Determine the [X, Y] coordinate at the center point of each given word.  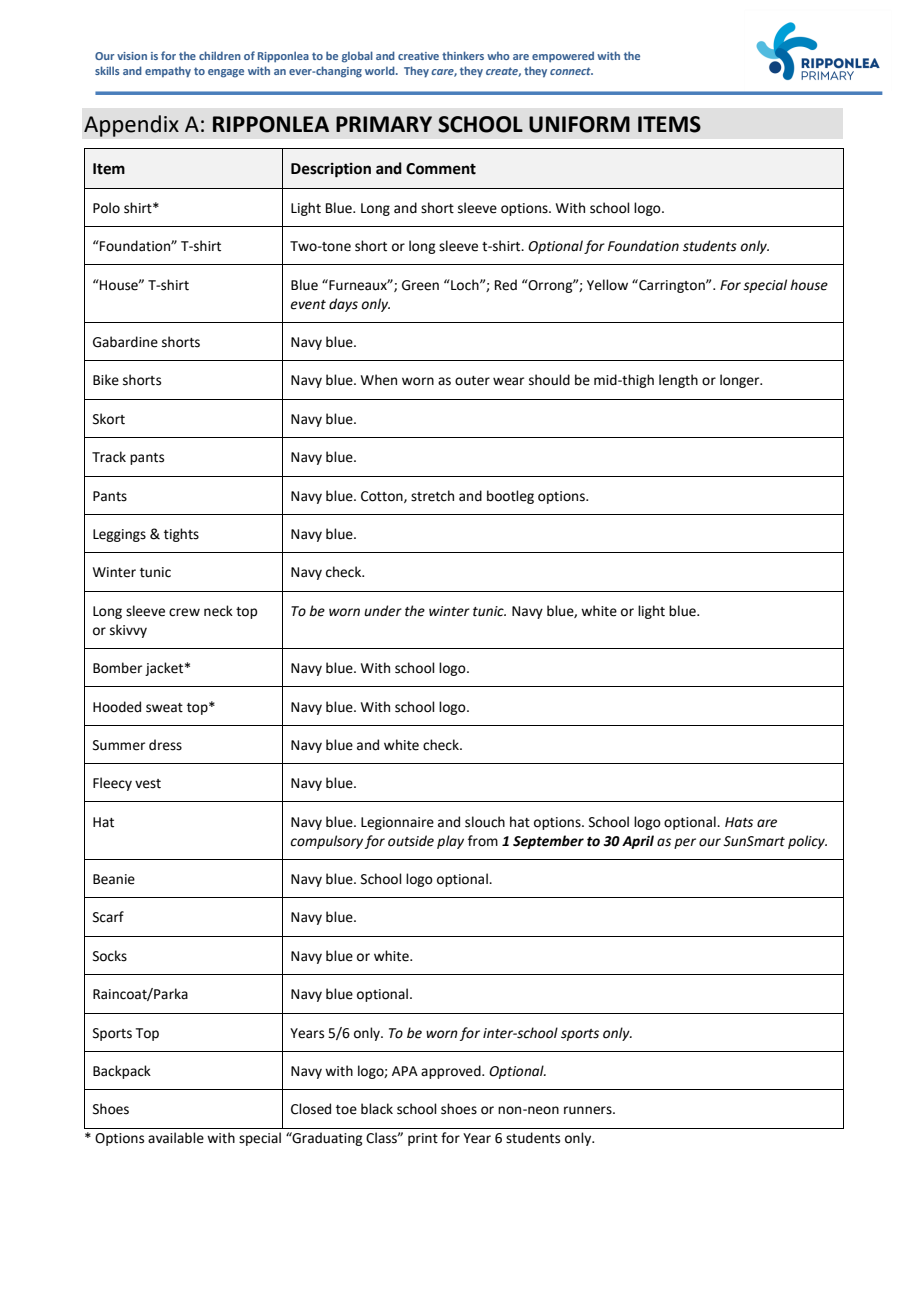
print [423, 1139]
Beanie [114, 879]
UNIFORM [579, 124]
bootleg [510, 497]
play [450, 842]
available [176, 1138]
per [685, 843]
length [678, 381]
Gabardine [125, 342]
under [383, 611]
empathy [168, 72]
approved [452, 1072]
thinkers [463, 55]
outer [472, 381]
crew [184, 612]
